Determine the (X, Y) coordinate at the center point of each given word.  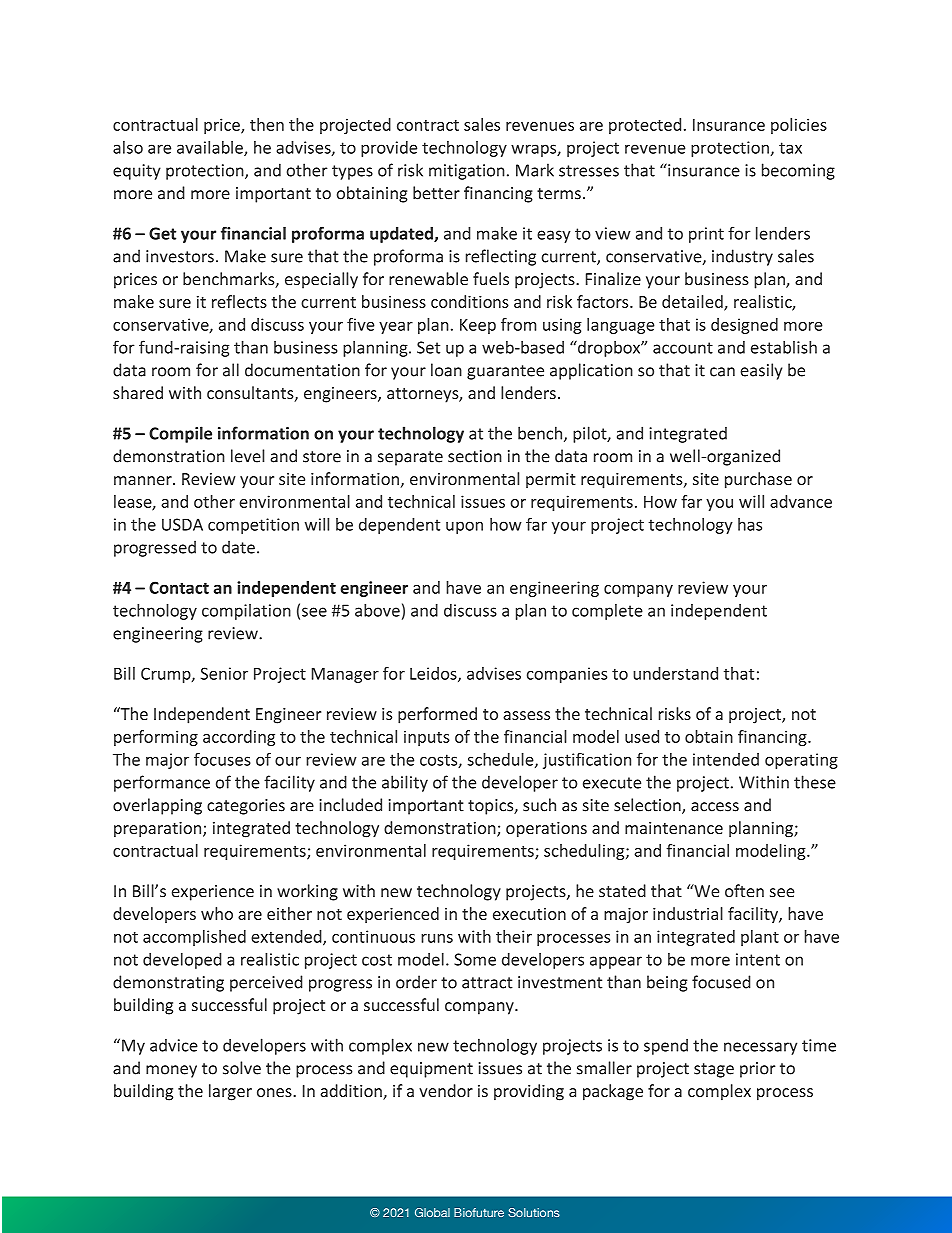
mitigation (467, 172)
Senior (224, 673)
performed (437, 715)
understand (675, 673)
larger (230, 1092)
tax (790, 148)
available (211, 148)
